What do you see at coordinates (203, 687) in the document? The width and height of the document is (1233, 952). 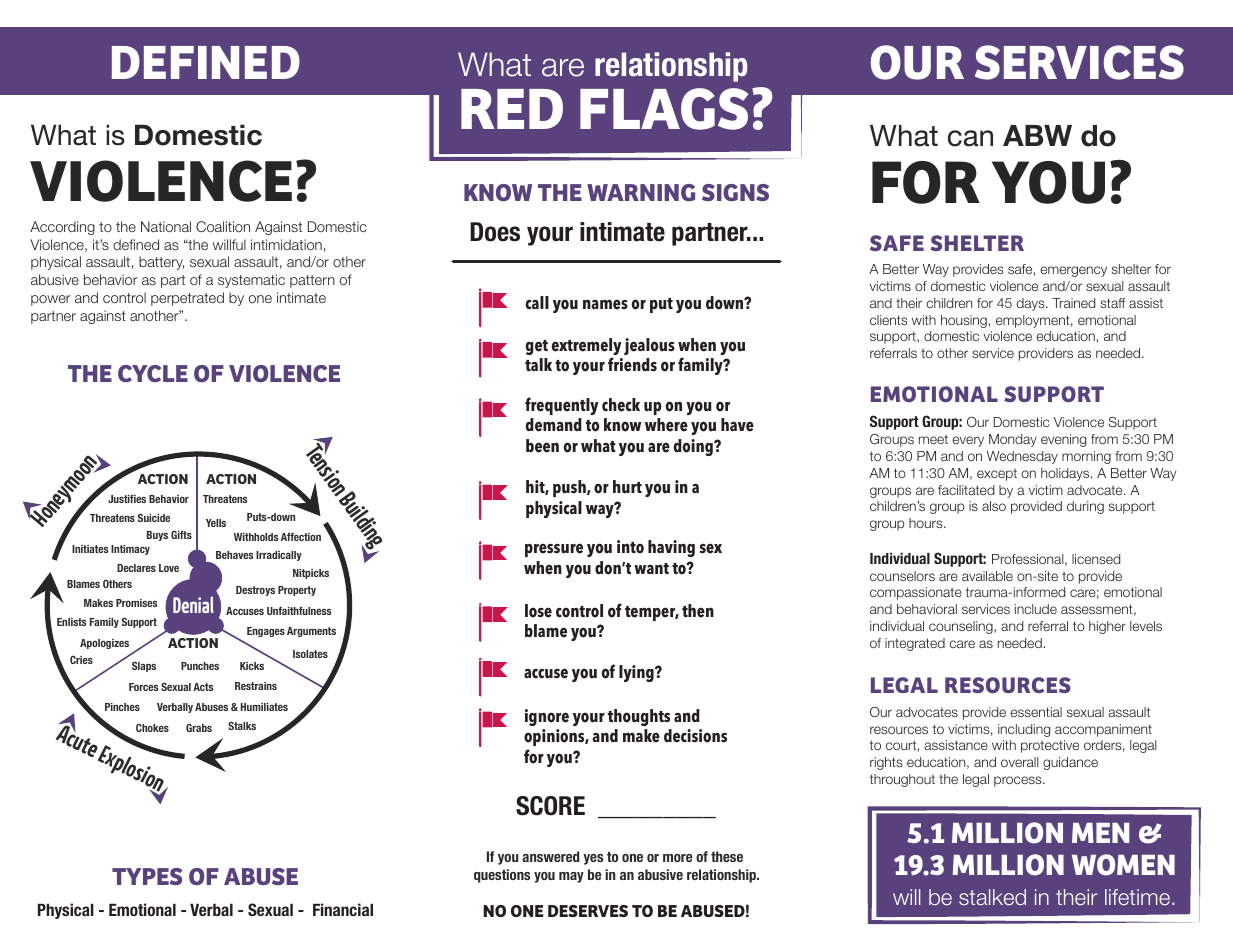 I see `Acts` at bounding box center [203, 687].
